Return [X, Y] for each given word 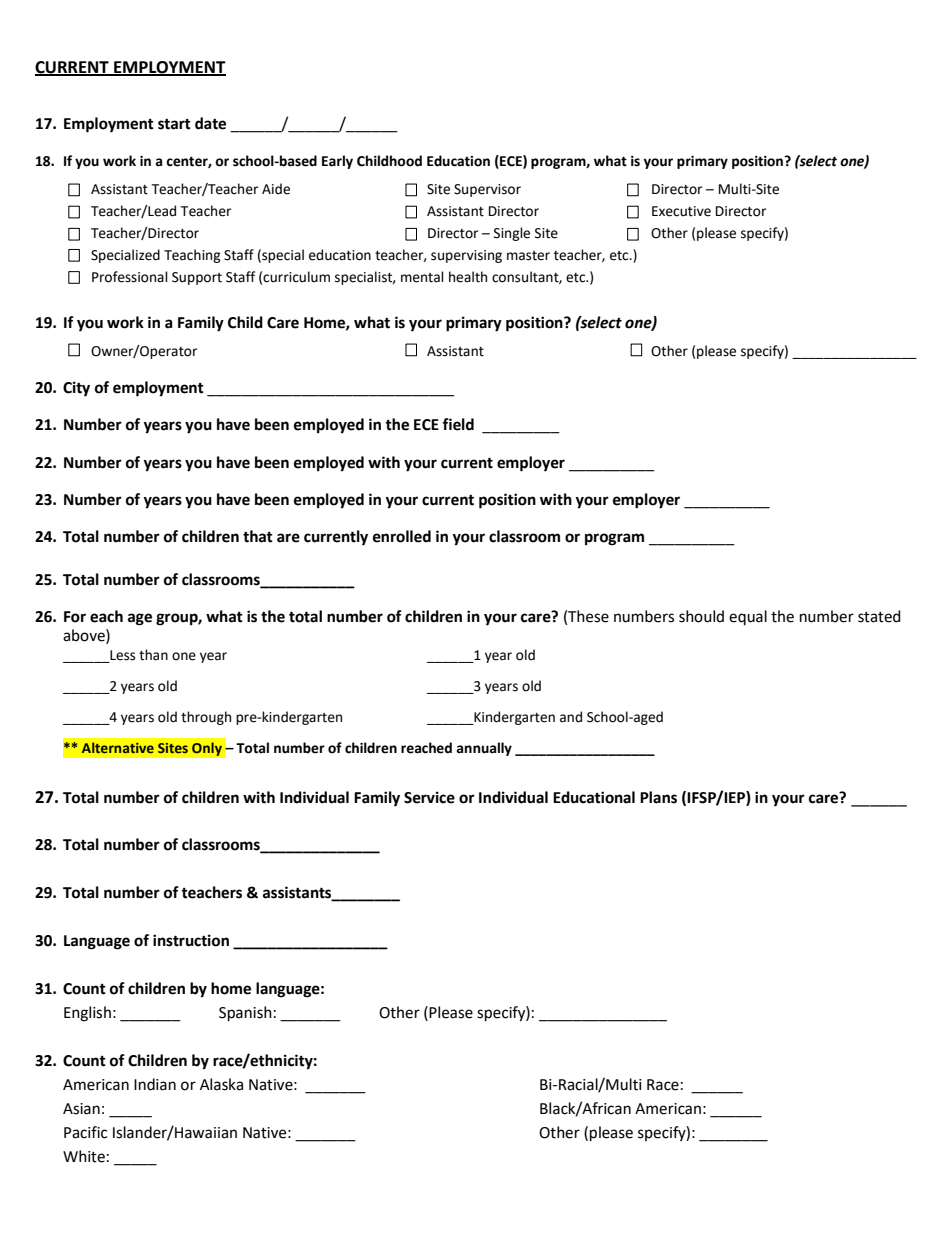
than [153, 655]
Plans [658, 797]
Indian [155, 1084]
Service [429, 797]
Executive [681, 211]
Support [197, 278]
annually [484, 749]
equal [748, 617]
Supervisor [487, 190]
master [528, 256]
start [174, 124]
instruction [191, 940]
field [458, 424]
